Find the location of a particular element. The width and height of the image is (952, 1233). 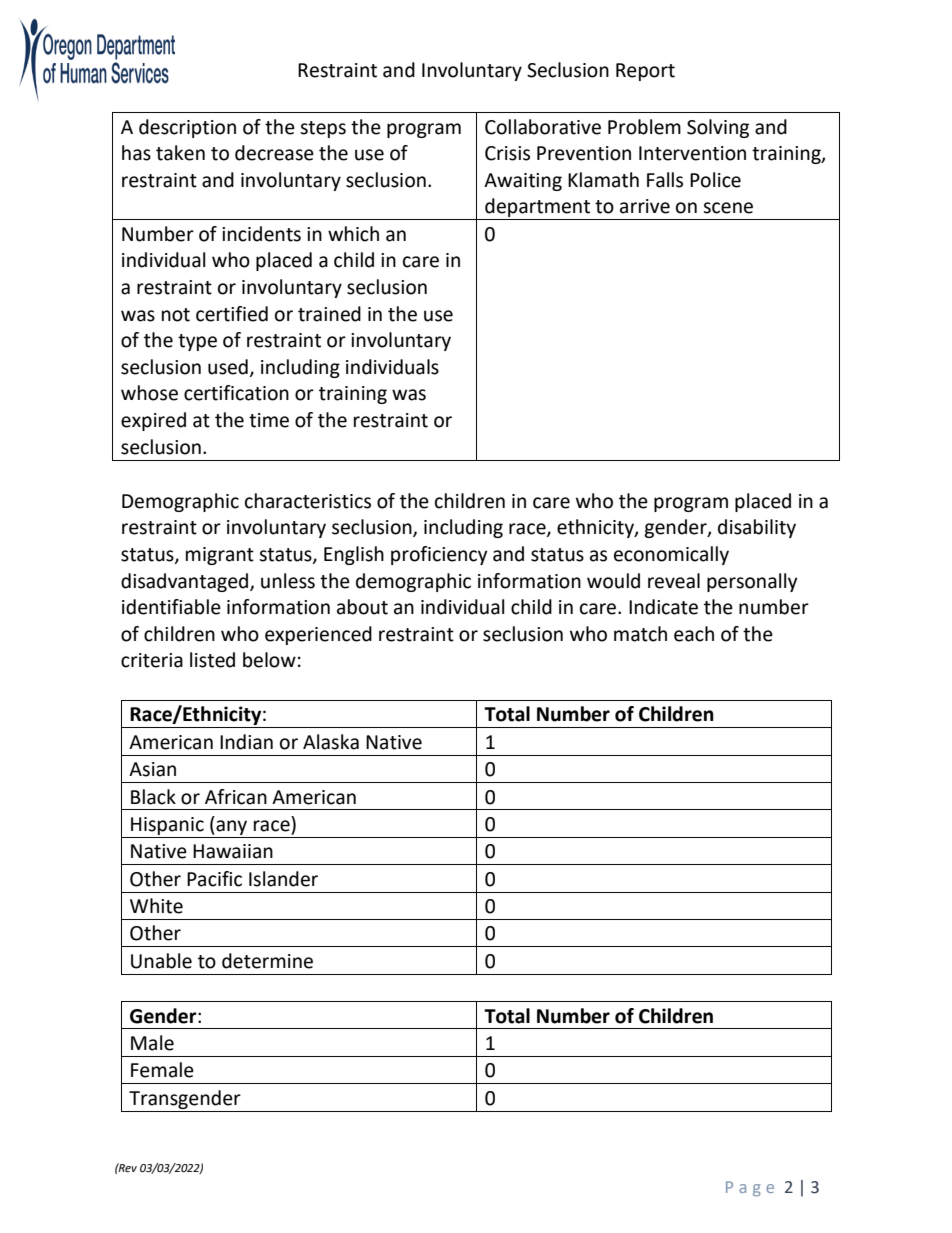

Islander is located at coordinates (283, 879).
